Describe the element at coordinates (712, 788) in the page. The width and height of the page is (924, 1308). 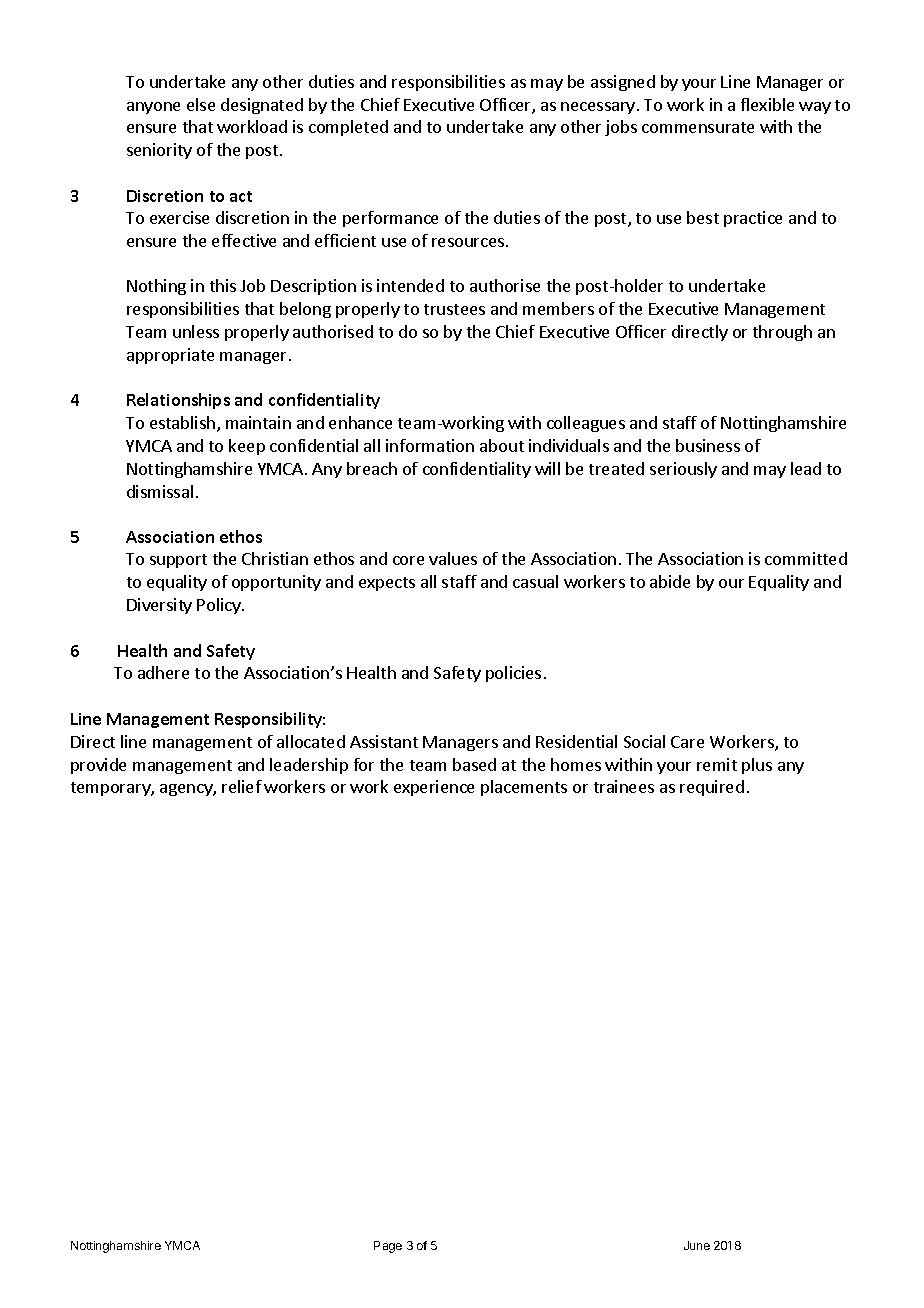
I see `required` at that location.
